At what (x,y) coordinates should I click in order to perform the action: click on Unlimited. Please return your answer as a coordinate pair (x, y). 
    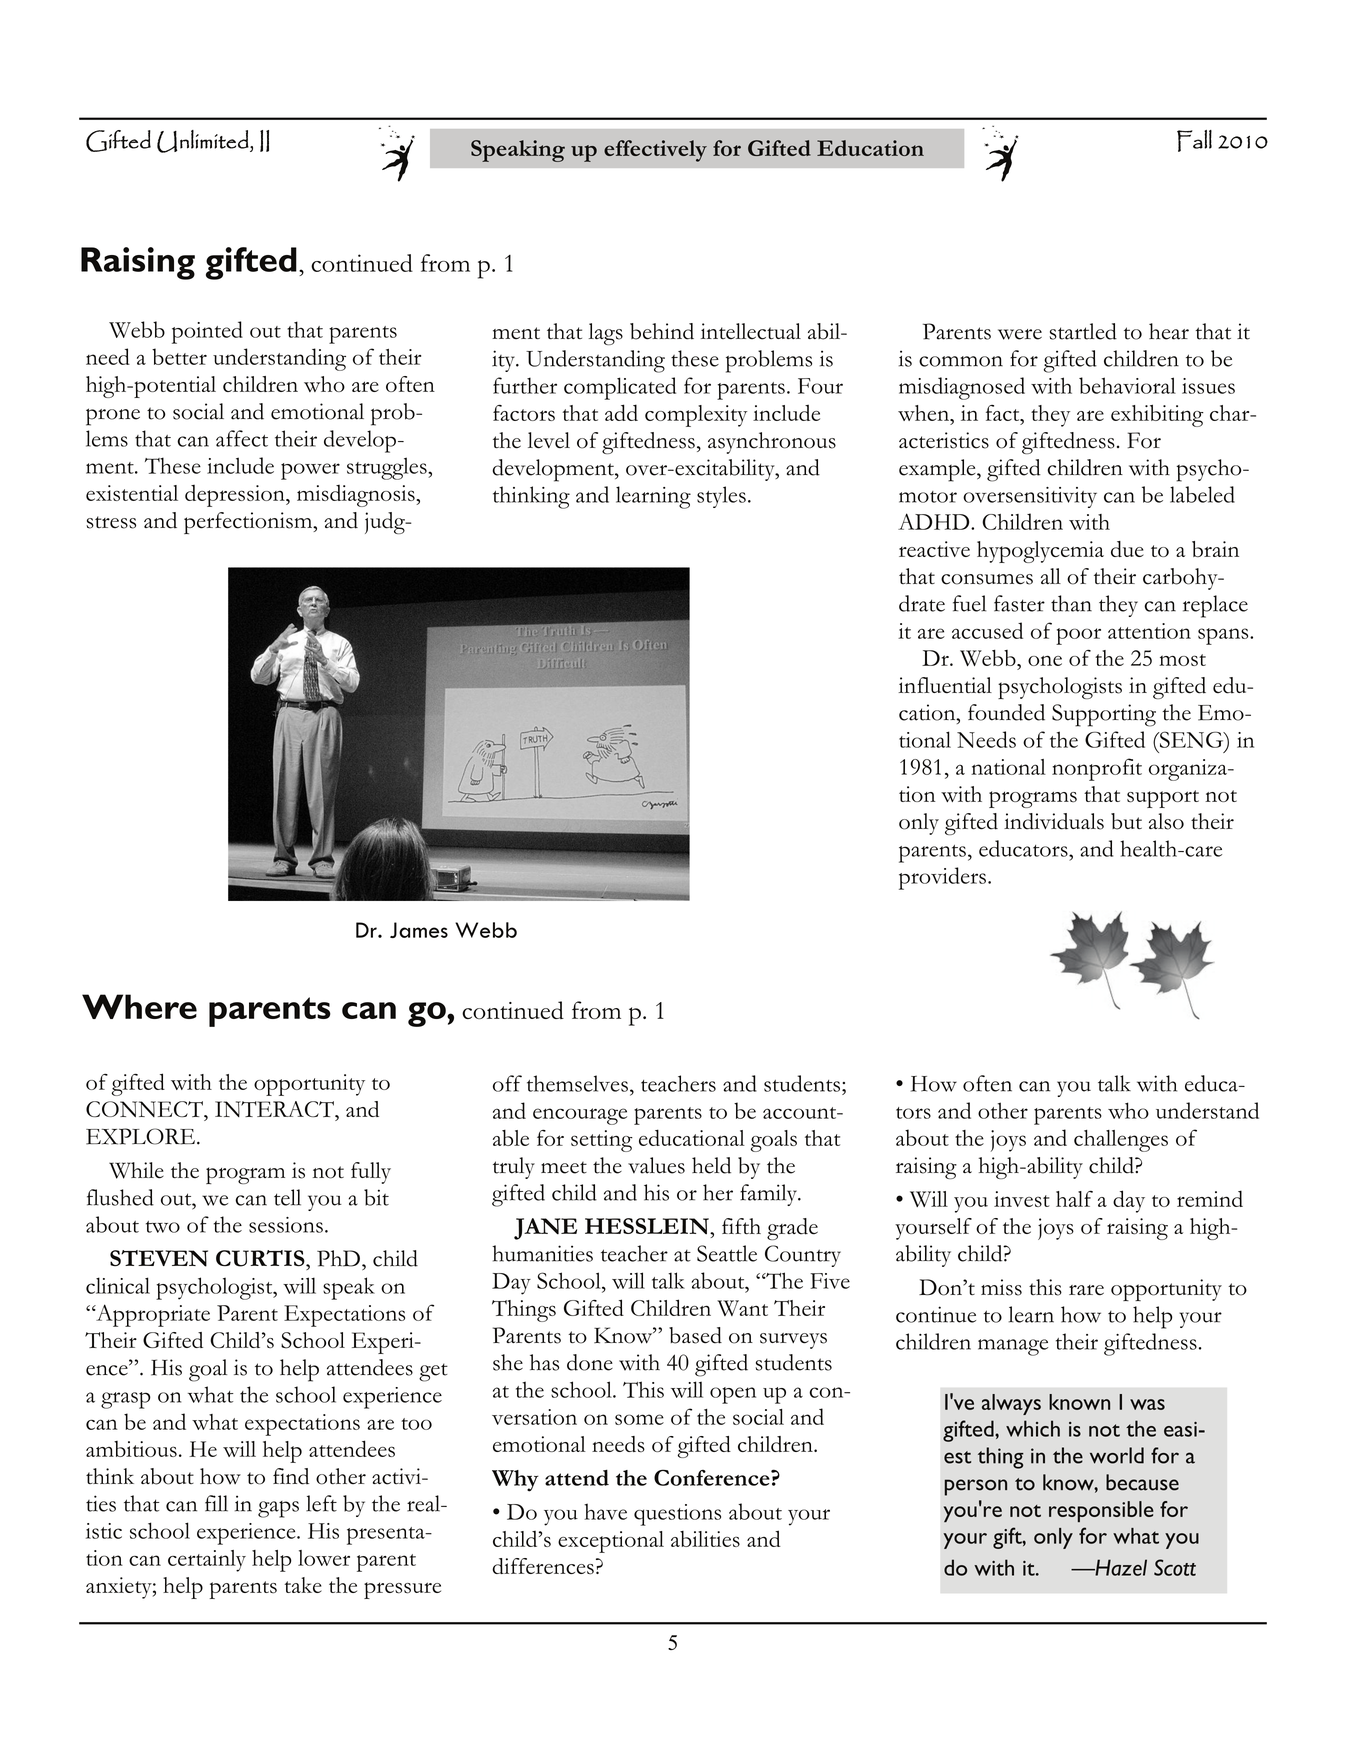
    Looking at the image, I should click on (204, 141).
